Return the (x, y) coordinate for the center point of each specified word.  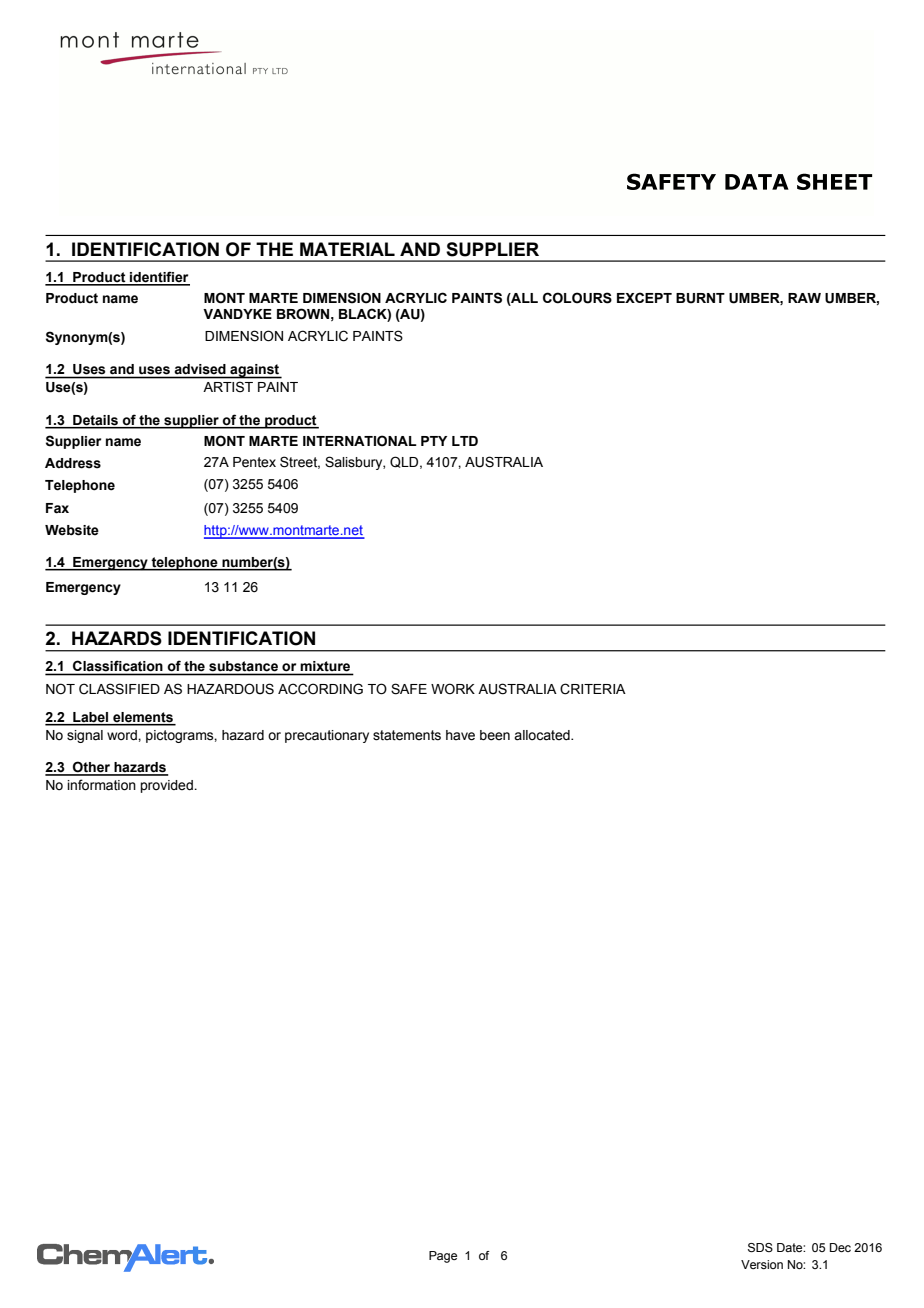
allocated (543, 735)
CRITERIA (593, 689)
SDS (760, 1248)
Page (443, 1257)
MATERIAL (347, 249)
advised (200, 369)
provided (167, 786)
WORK (453, 689)
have (460, 735)
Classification (118, 666)
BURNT (700, 298)
